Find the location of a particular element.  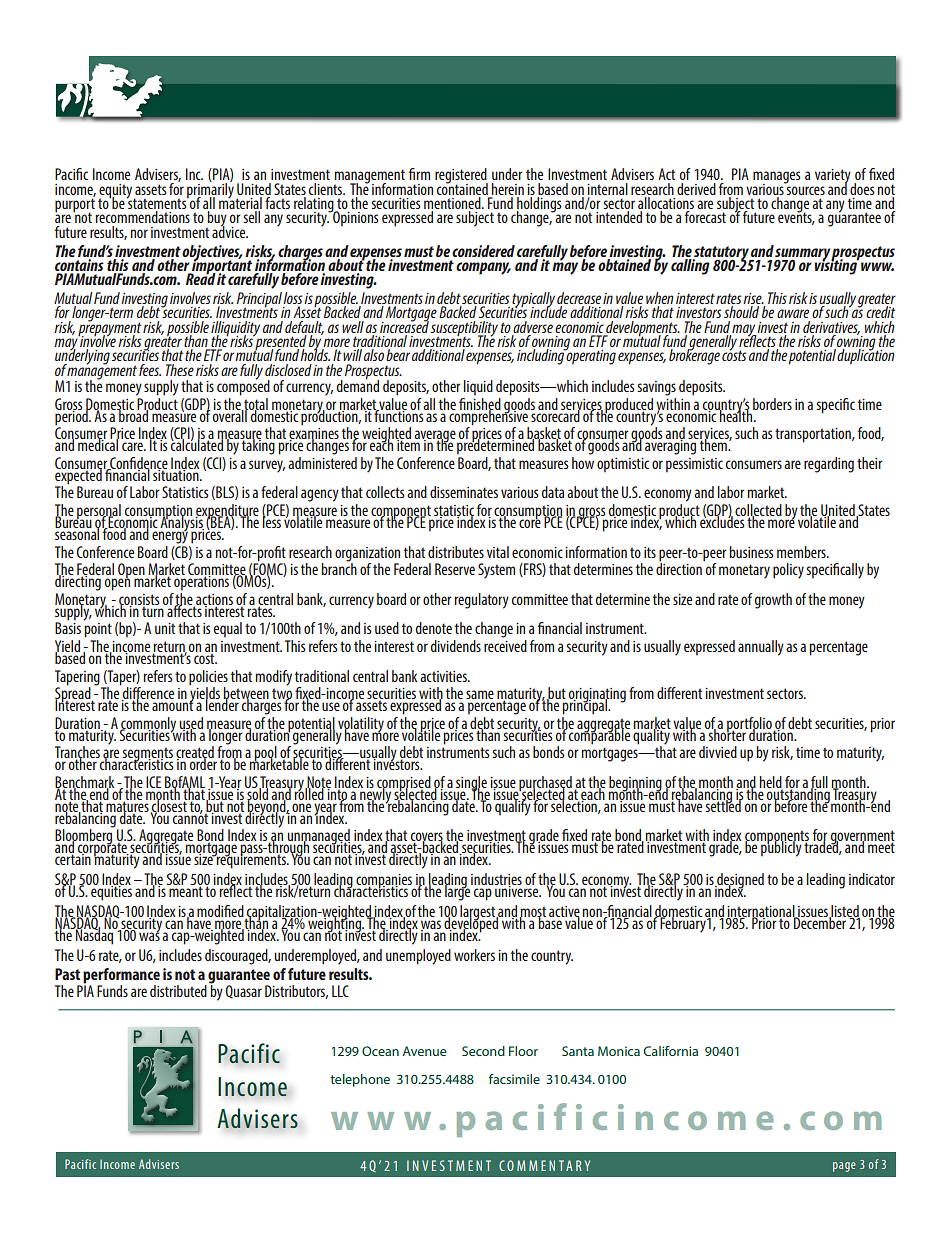

activities is located at coordinates (444, 676).
